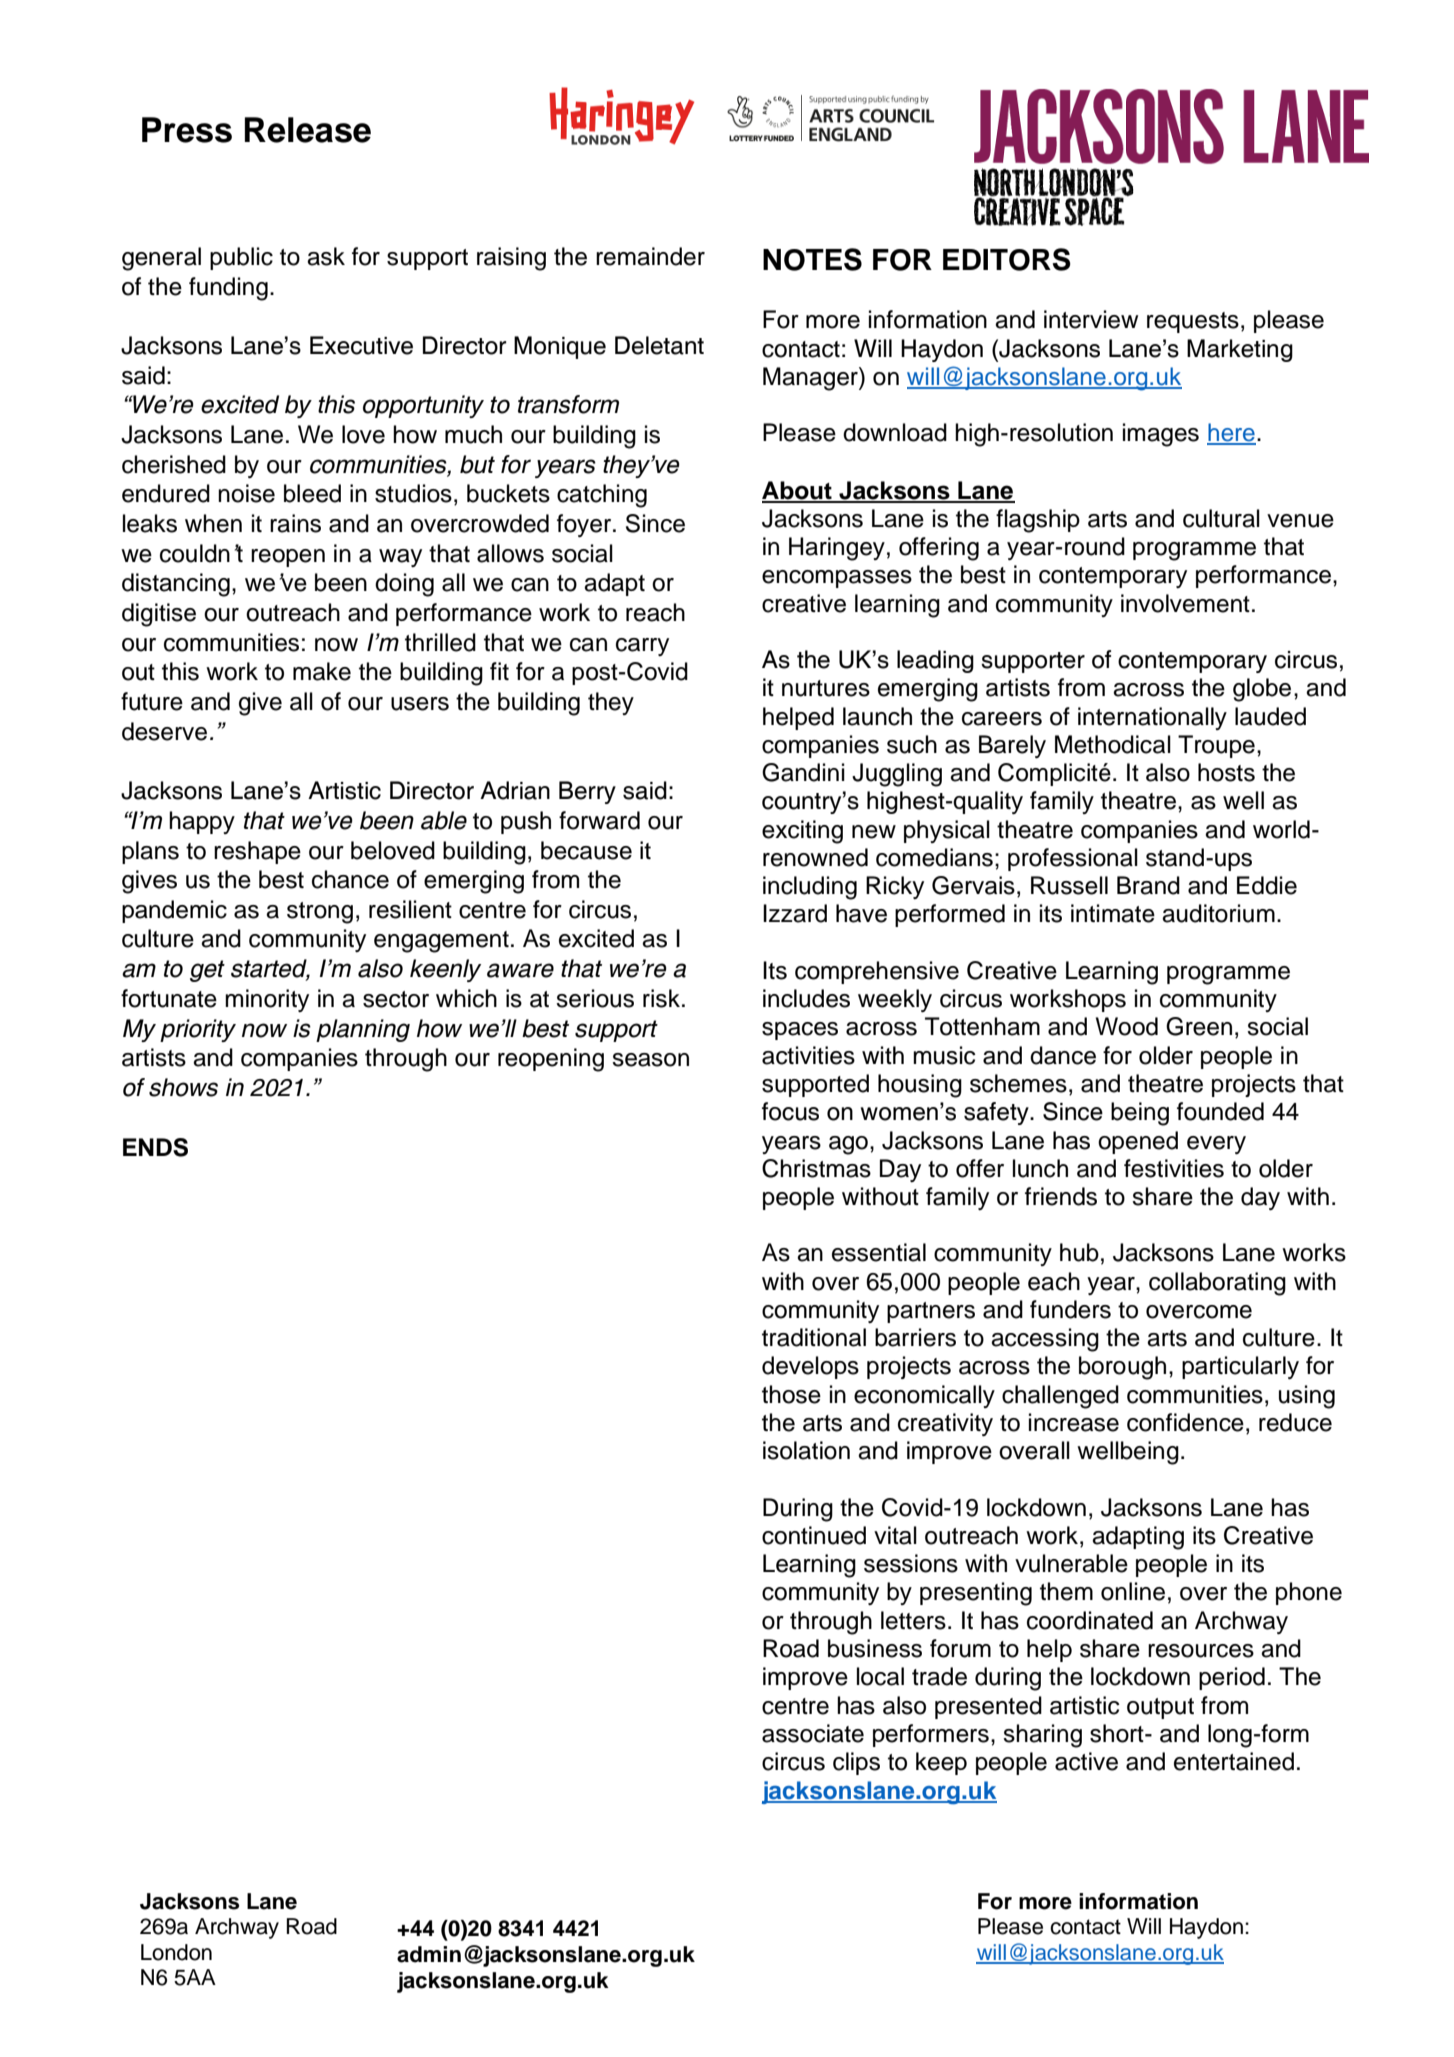 The image size is (1454, 2057). Describe the element at coordinates (183, 1087) in the screenshot. I see `shows` at that location.
